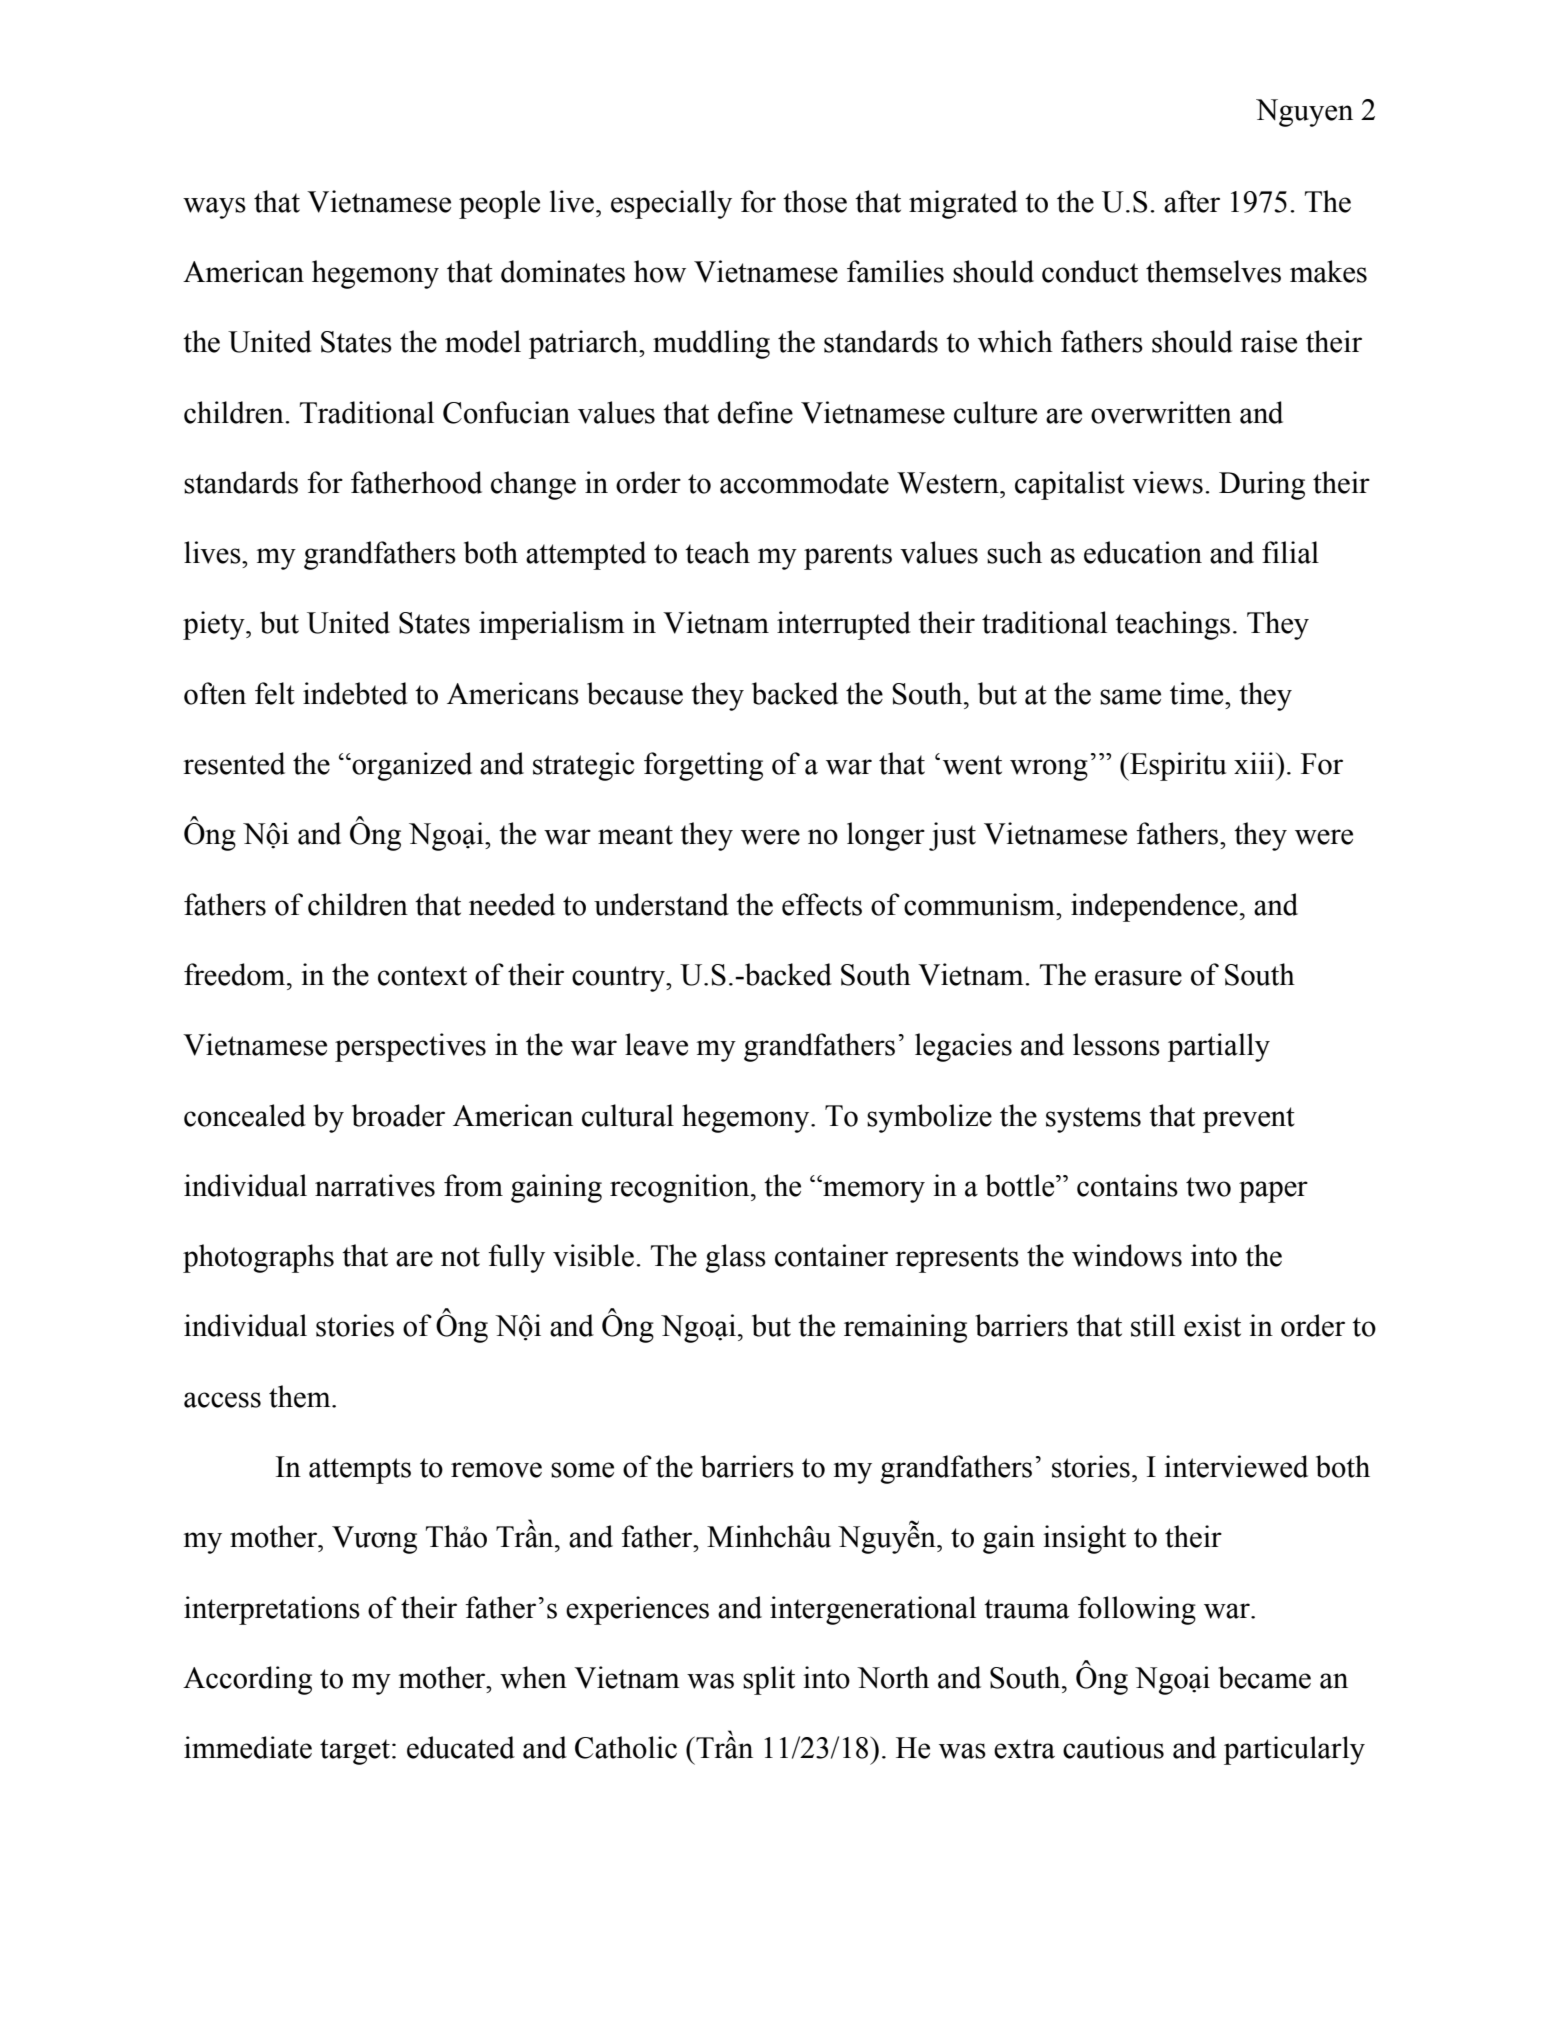 This page has height=2019, width=1560. I want to click on effects, so click(822, 904).
